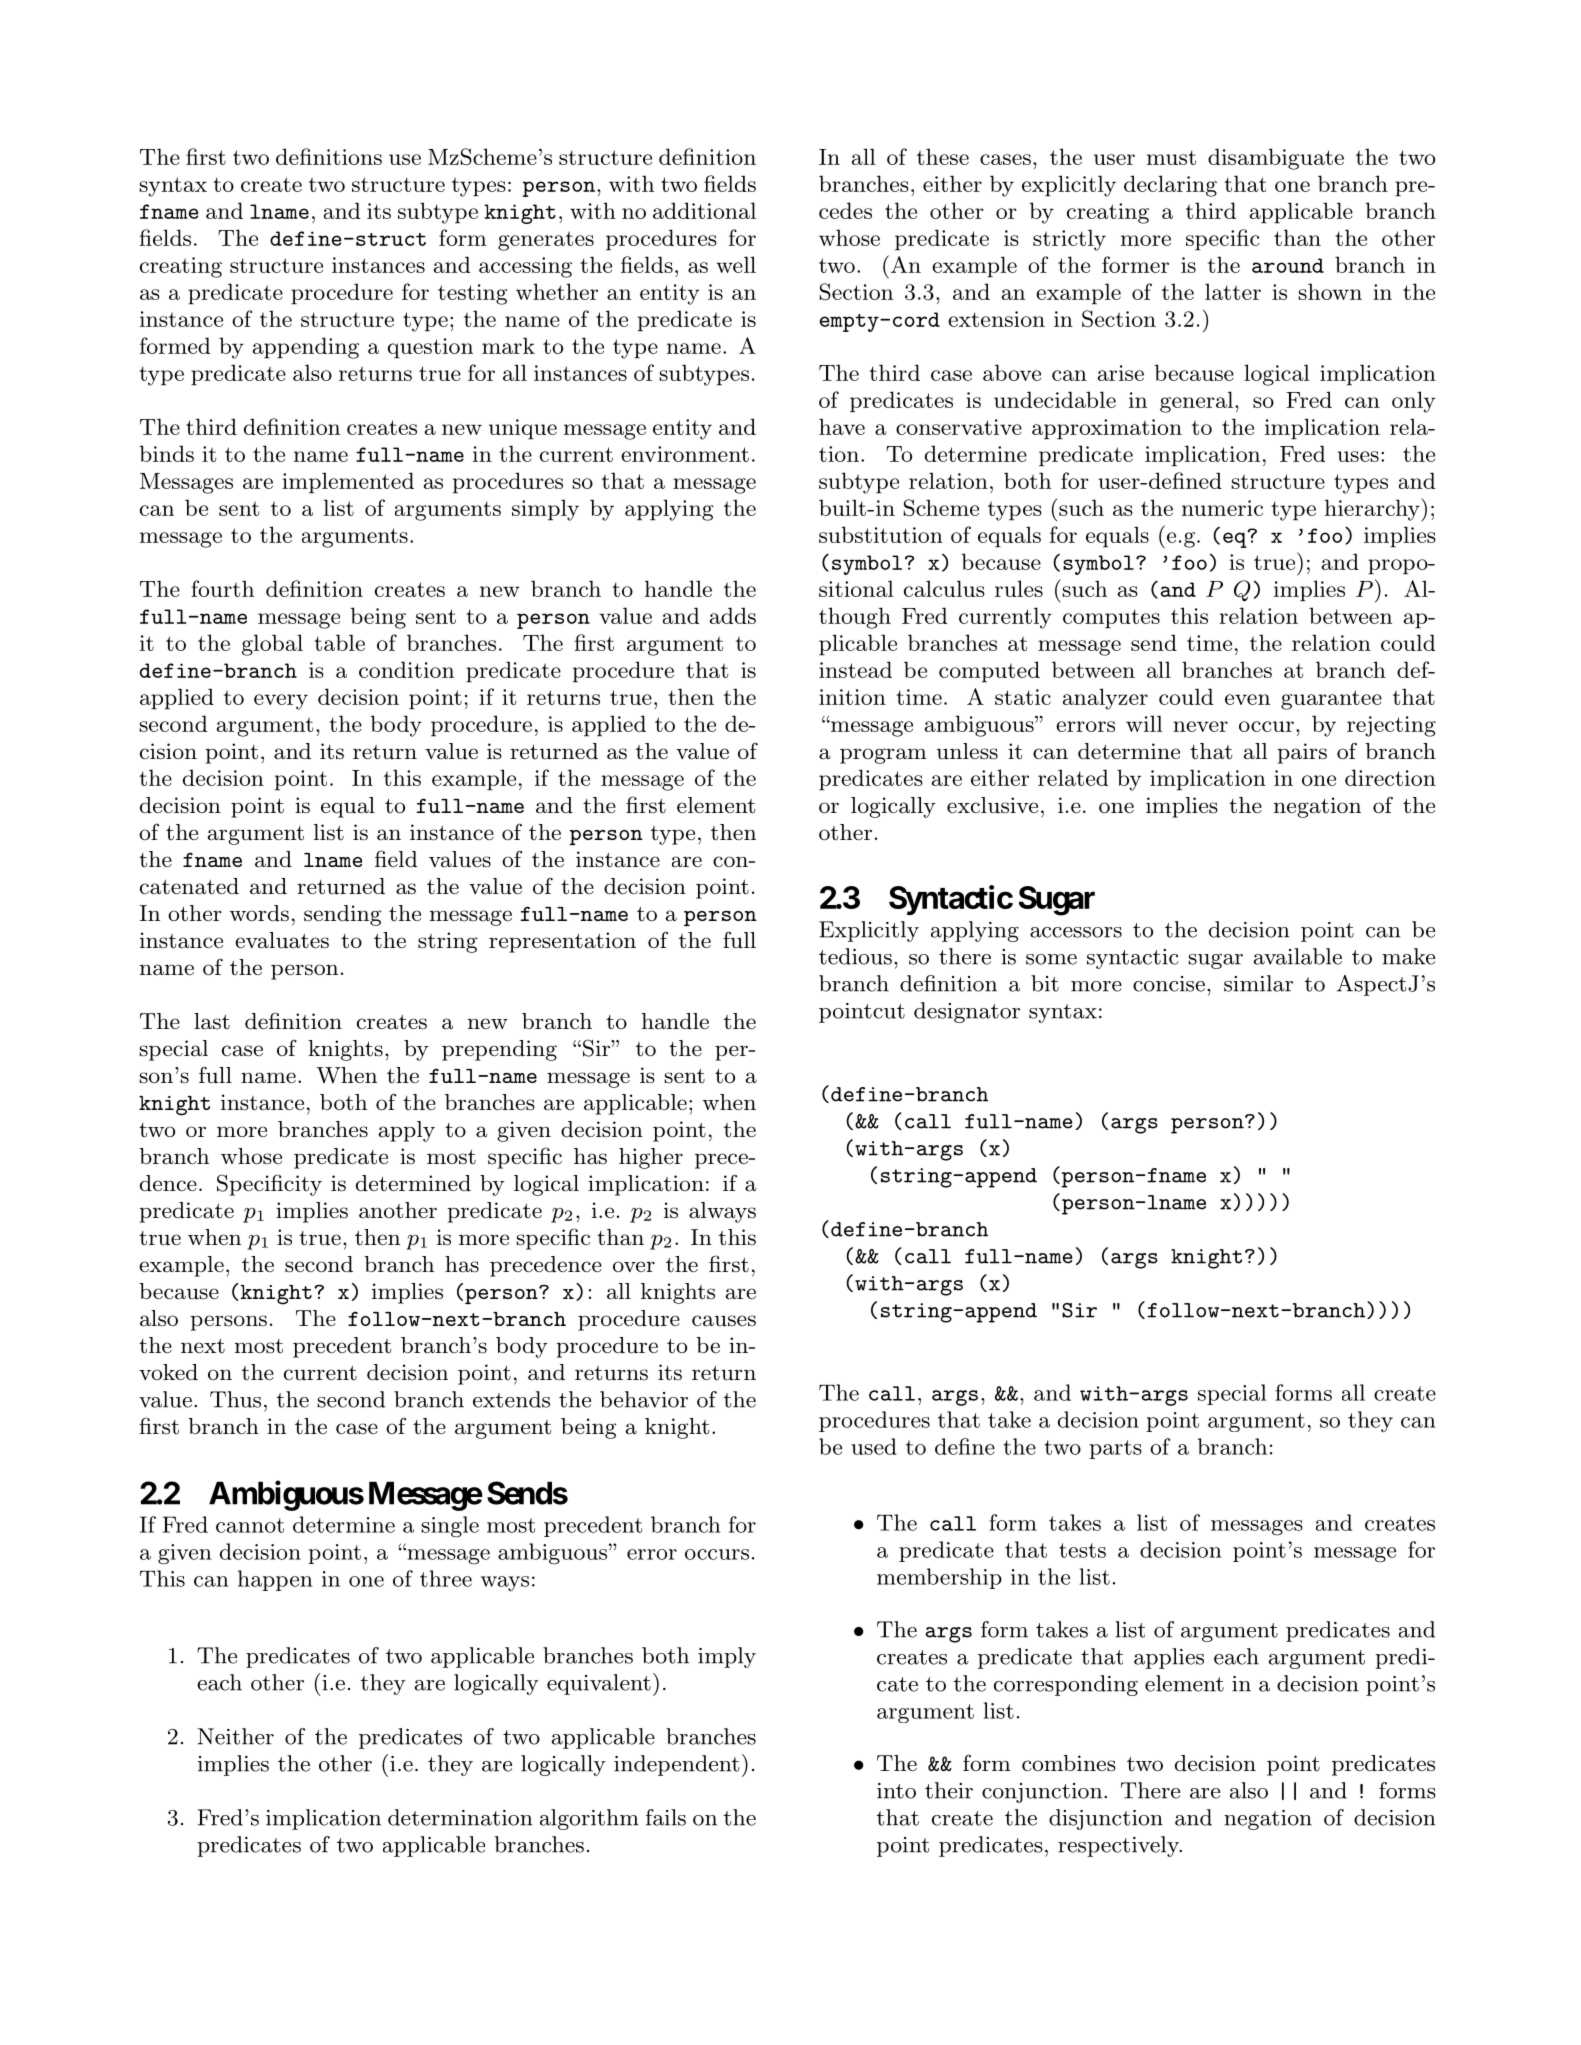 The height and width of the page is (2045, 1581). What do you see at coordinates (634, 1266) in the page?
I see `over` at bounding box center [634, 1266].
